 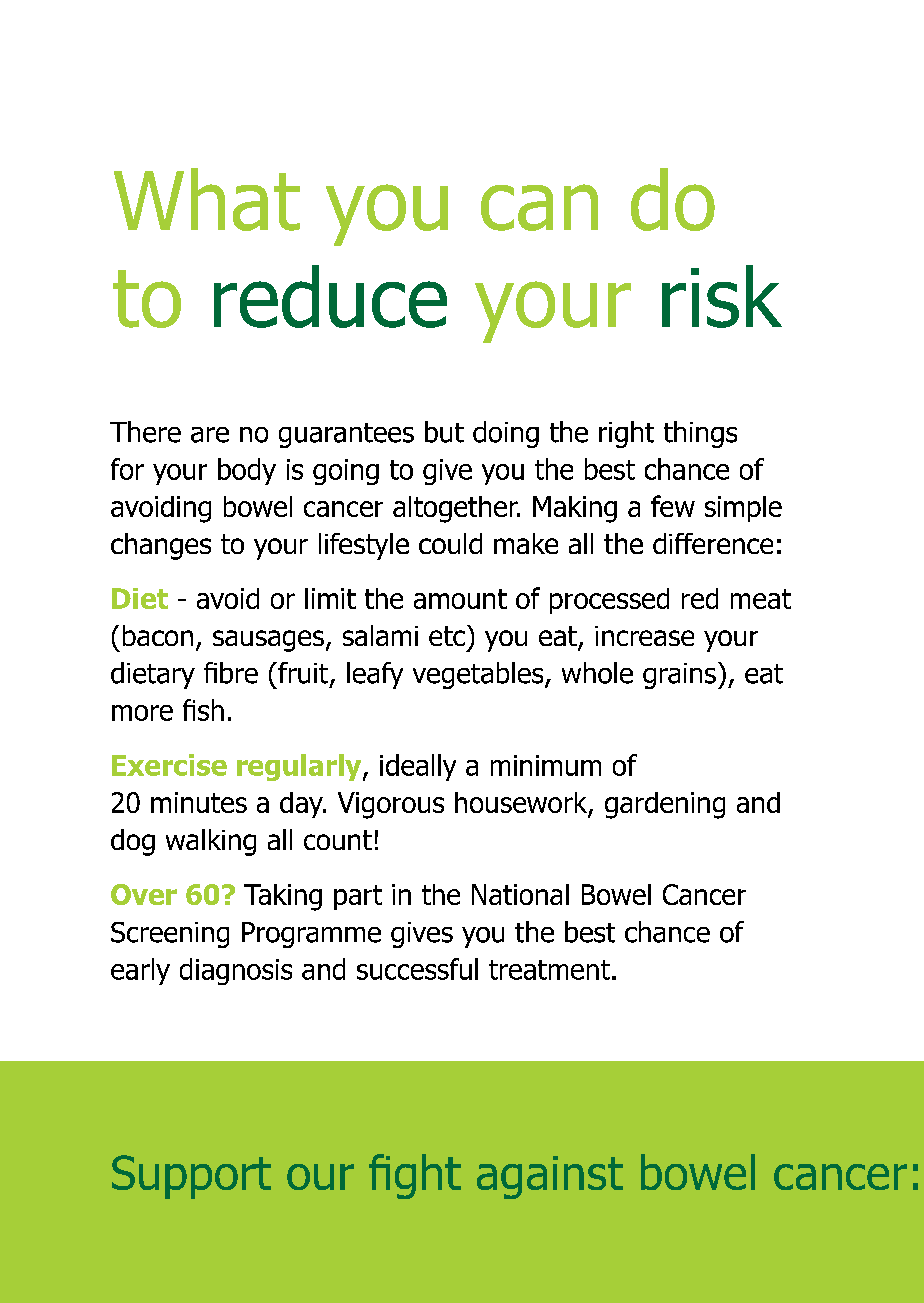 I want to click on difference, so click(x=713, y=543).
